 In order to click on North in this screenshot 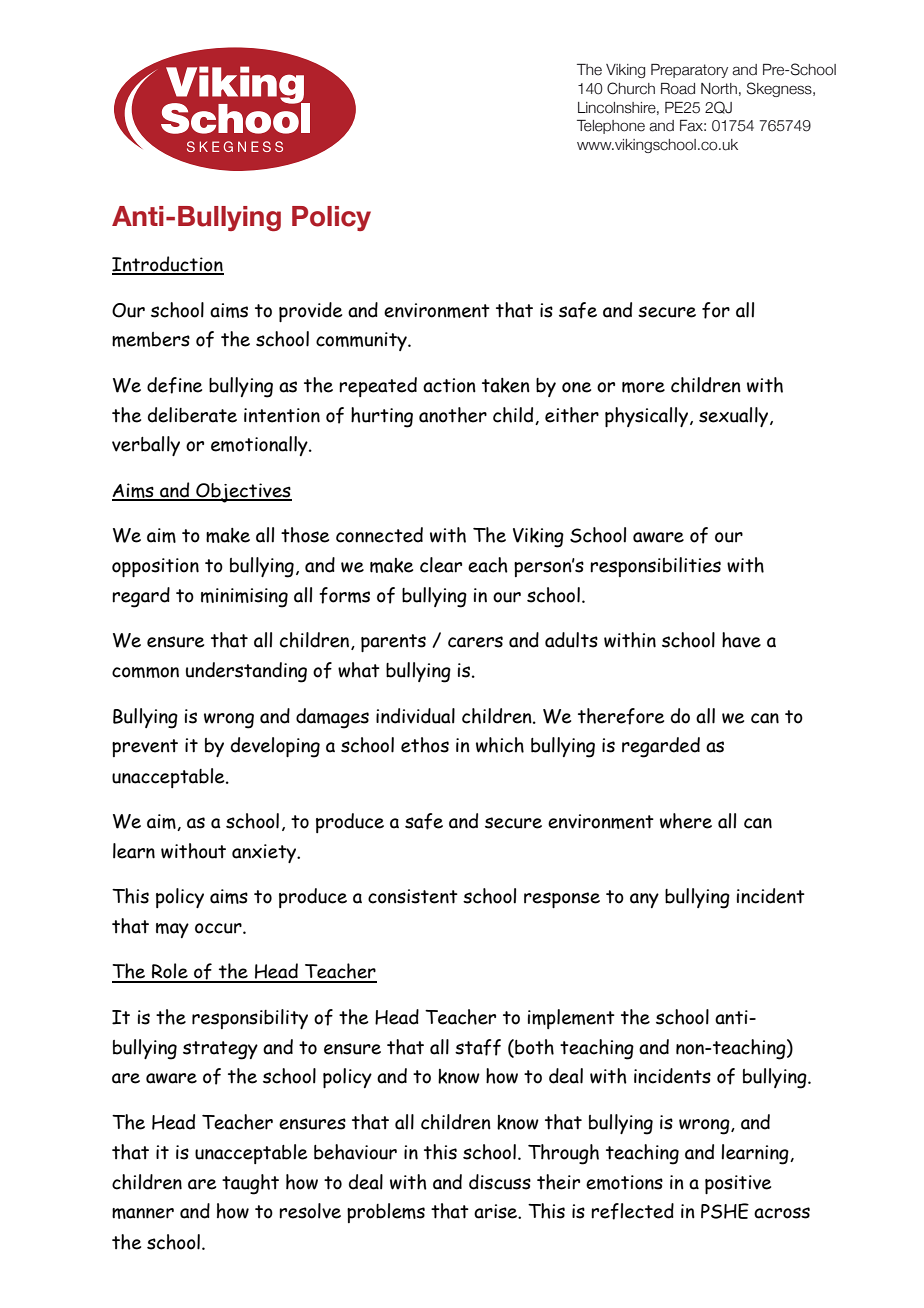, I will do `click(719, 89)`.
